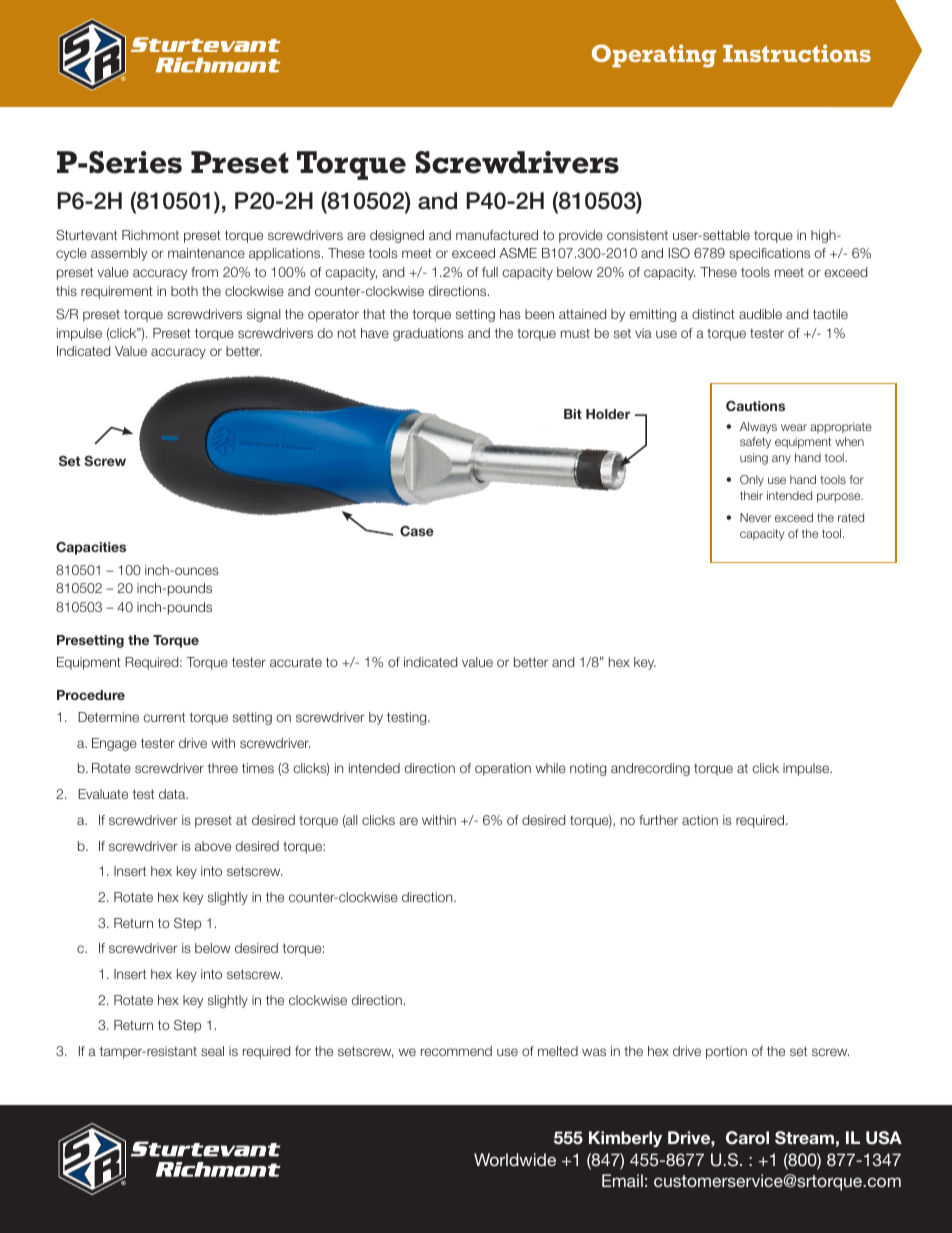  What do you see at coordinates (417, 531) in the document?
I see `Case` at bounding box center [417, 531].
